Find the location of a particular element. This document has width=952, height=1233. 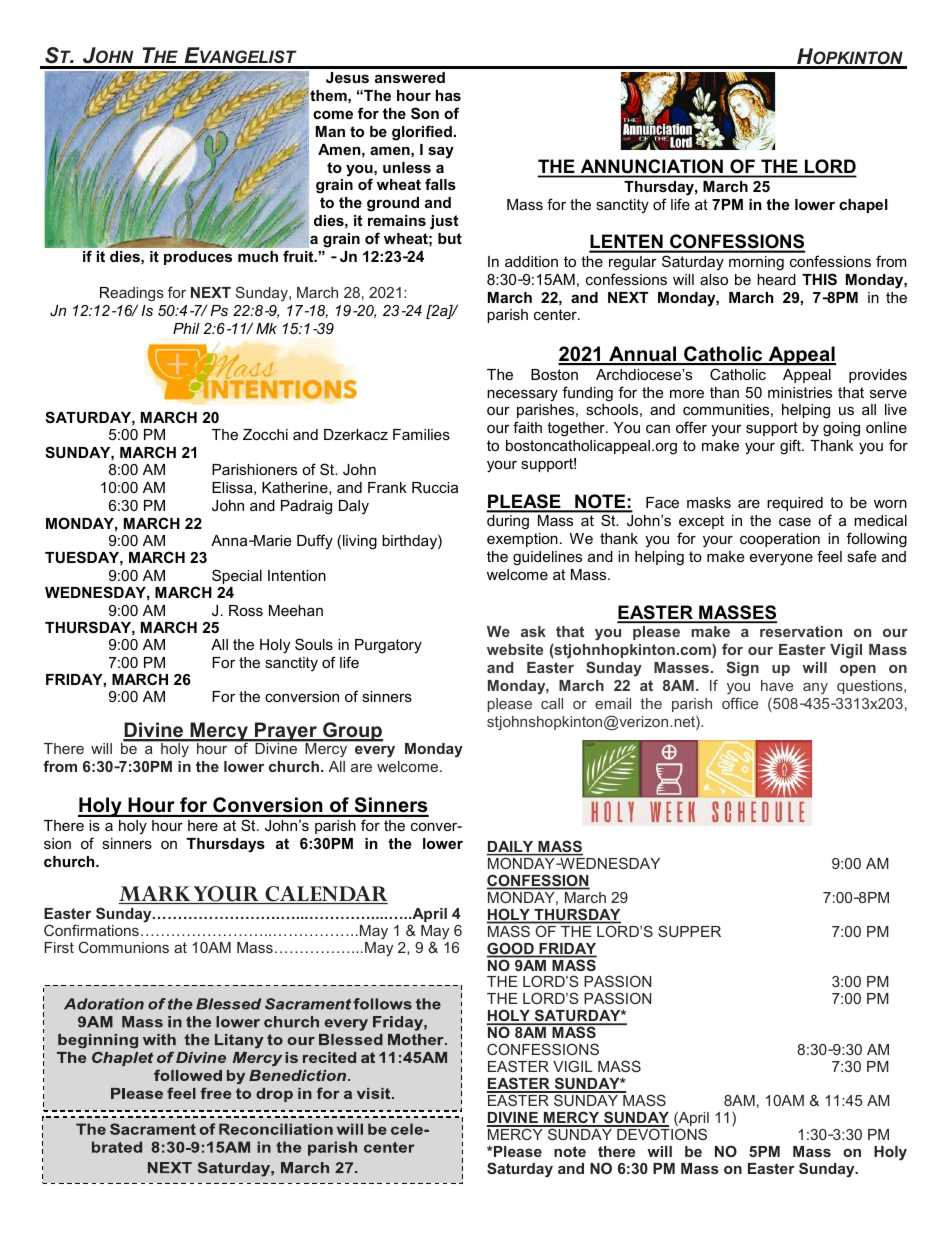

Phil is located at coordinates (186, 328).
